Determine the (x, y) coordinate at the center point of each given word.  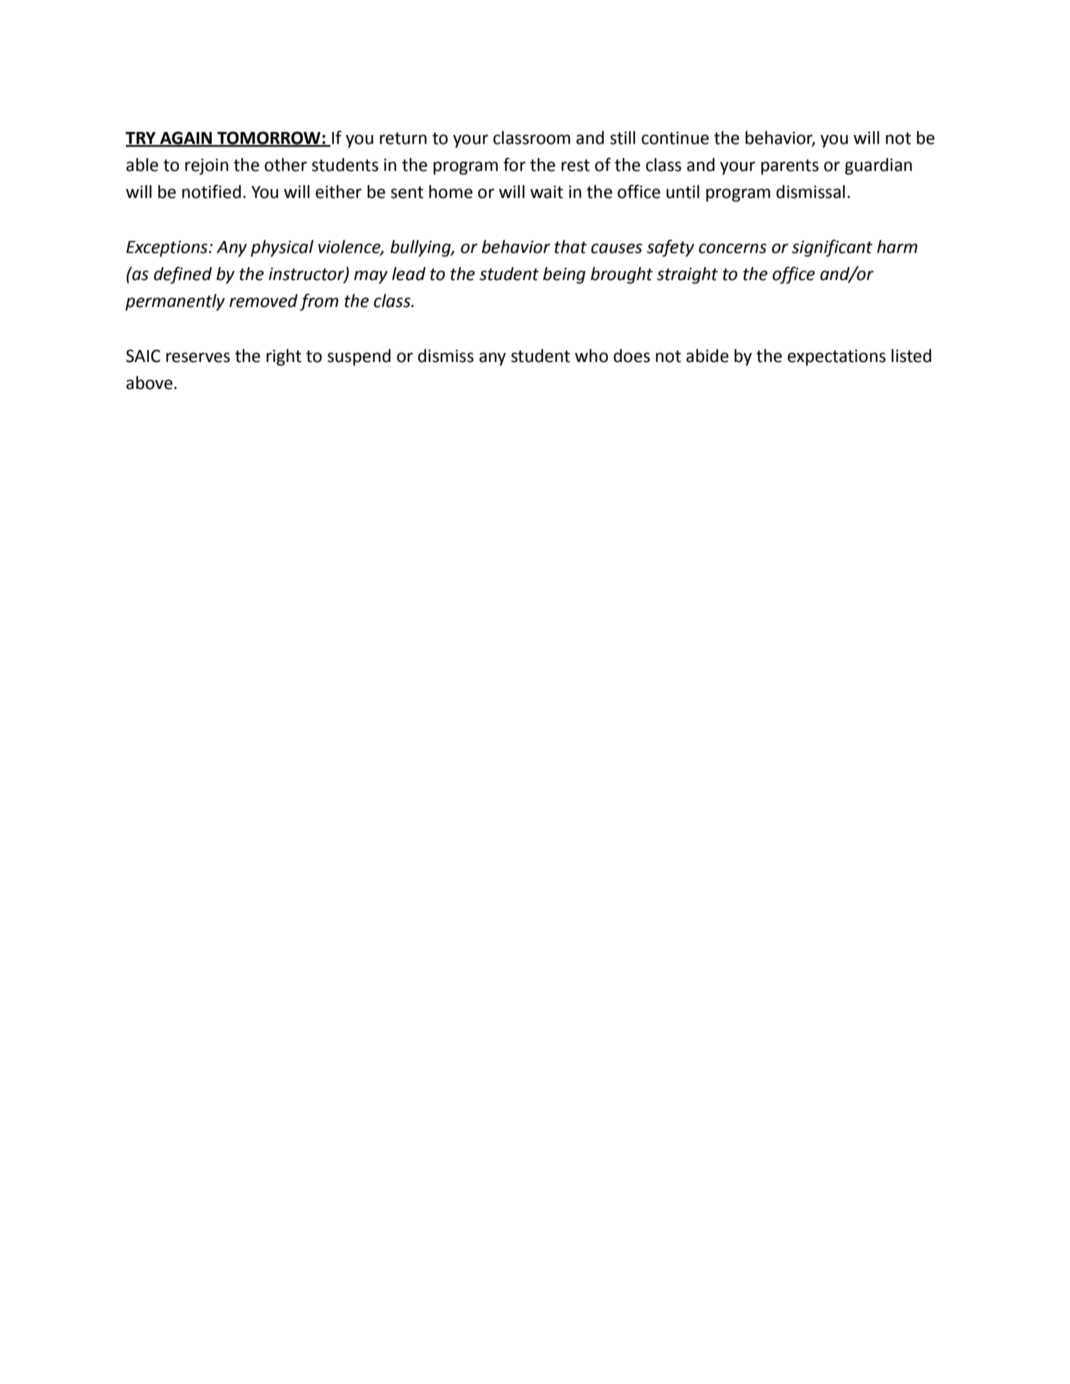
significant (832, 248)
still (622, 138)
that (570, 247)
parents (790, 167)
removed (263, 301)
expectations (836, 357)
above (150, 383)
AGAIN (186, 139)
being (564, 275)
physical (282, 248)
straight (687, 275)
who (591, 356)
